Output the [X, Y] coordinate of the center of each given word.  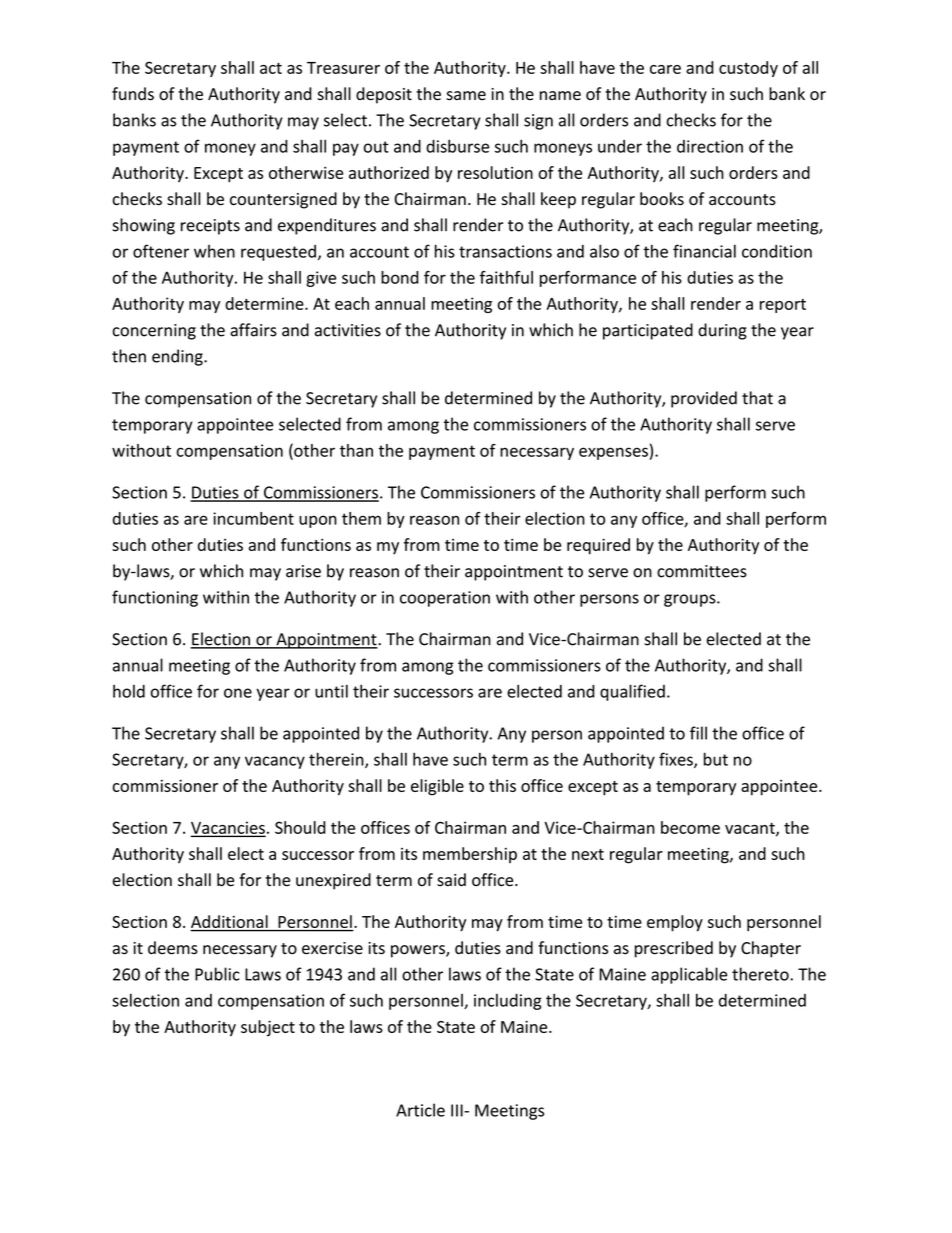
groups [691, 600]
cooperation [445, 599]
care [665, 69]
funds [133, 94]
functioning [155, 598]
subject [268, 1028]
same [466, 96]
